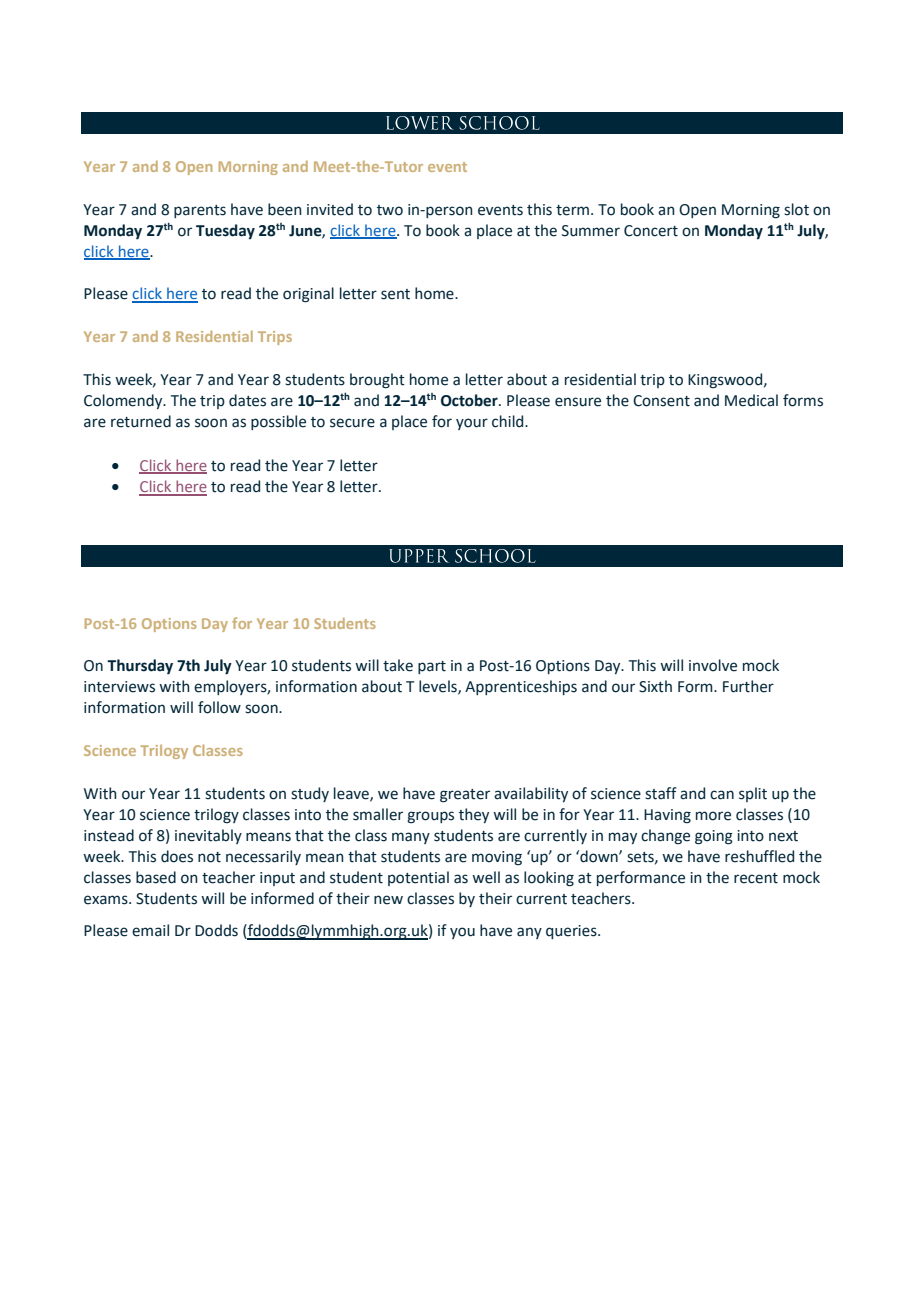 The image size is (924, 1308). What do you see at coordinates (150, 930) in the screenshot?
I see `email` at bounding box center [150, 930].
